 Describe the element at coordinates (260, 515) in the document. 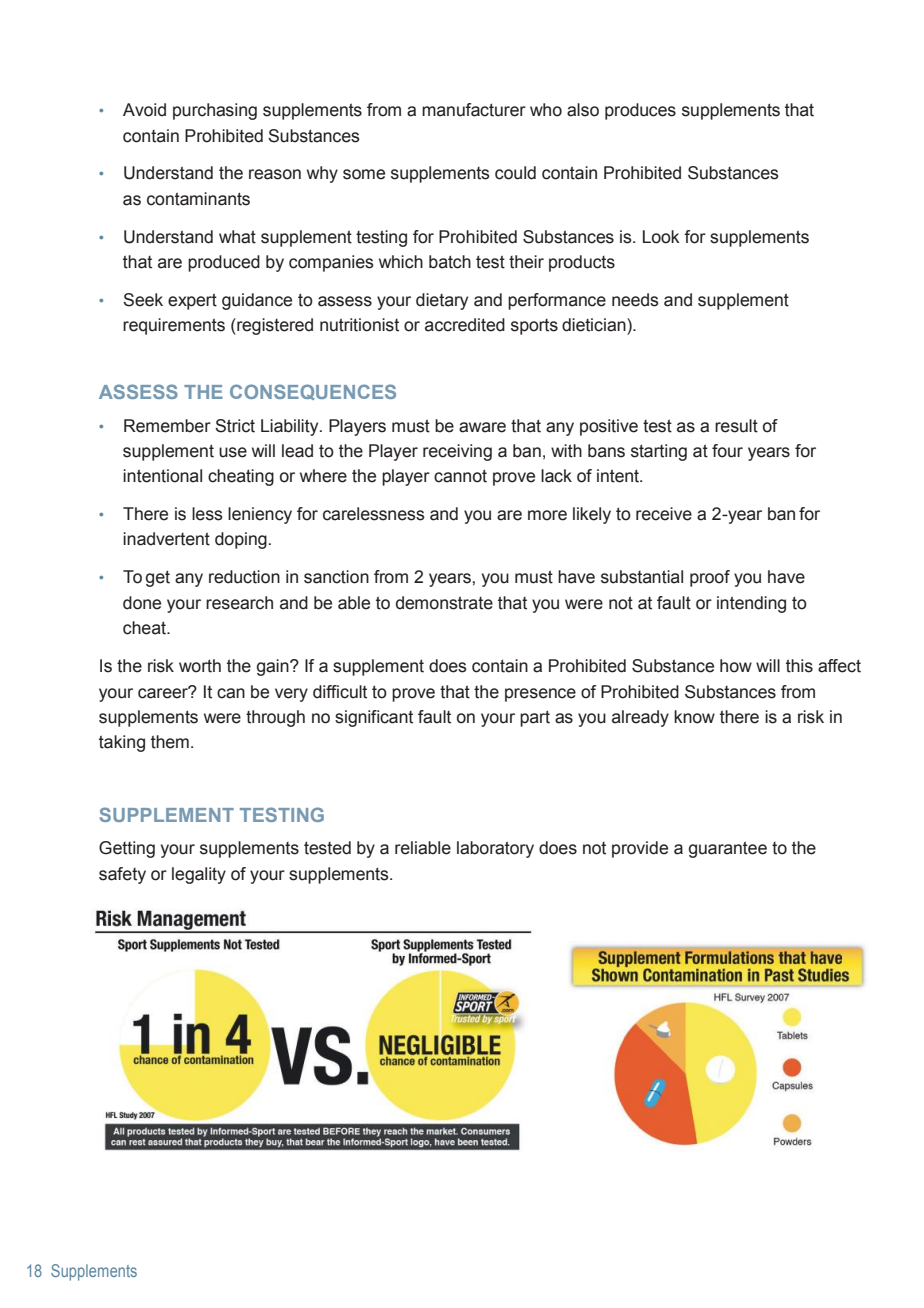

I see `leniency` at that location.
